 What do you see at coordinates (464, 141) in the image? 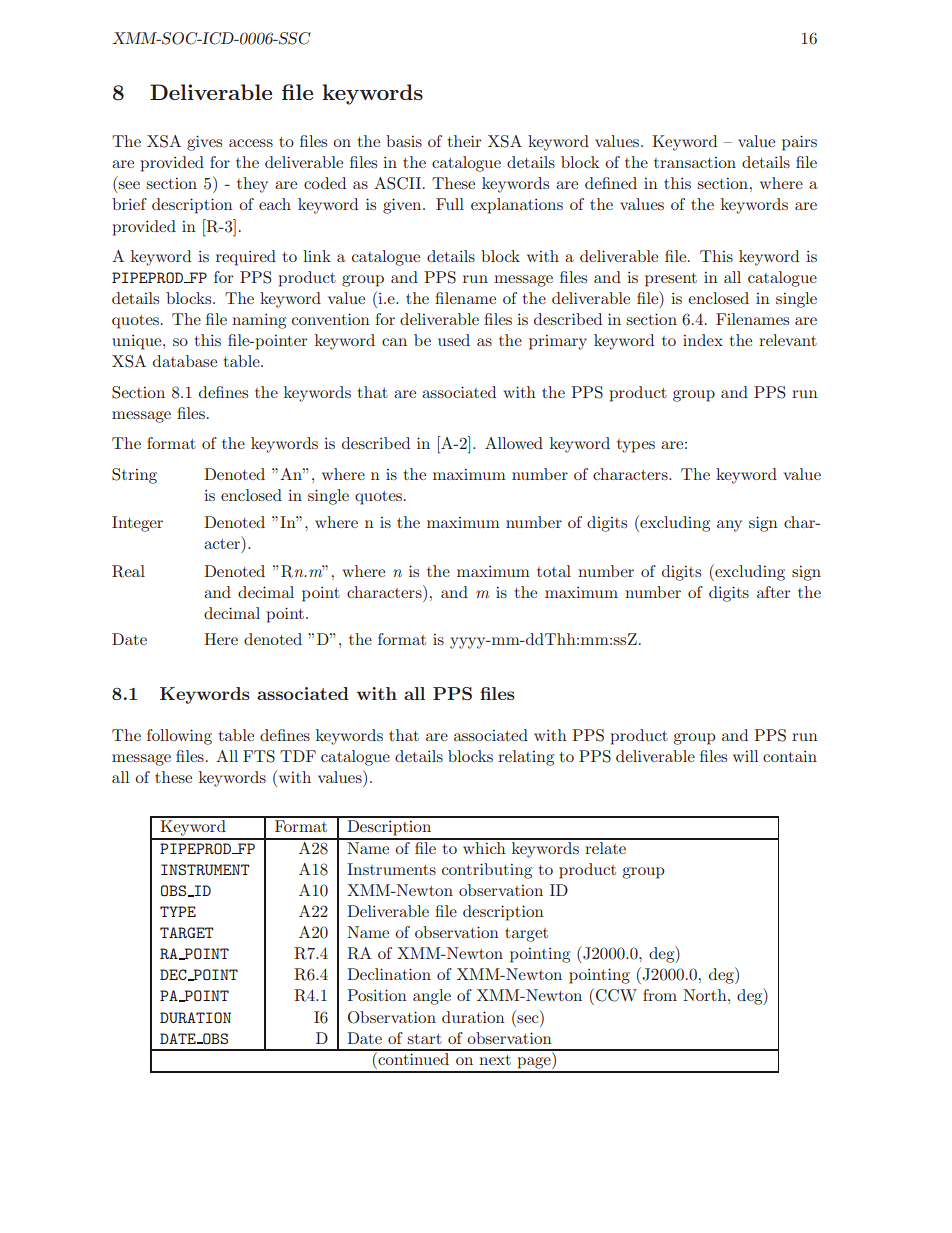
I see `their` at bounding box center [464, 141].
